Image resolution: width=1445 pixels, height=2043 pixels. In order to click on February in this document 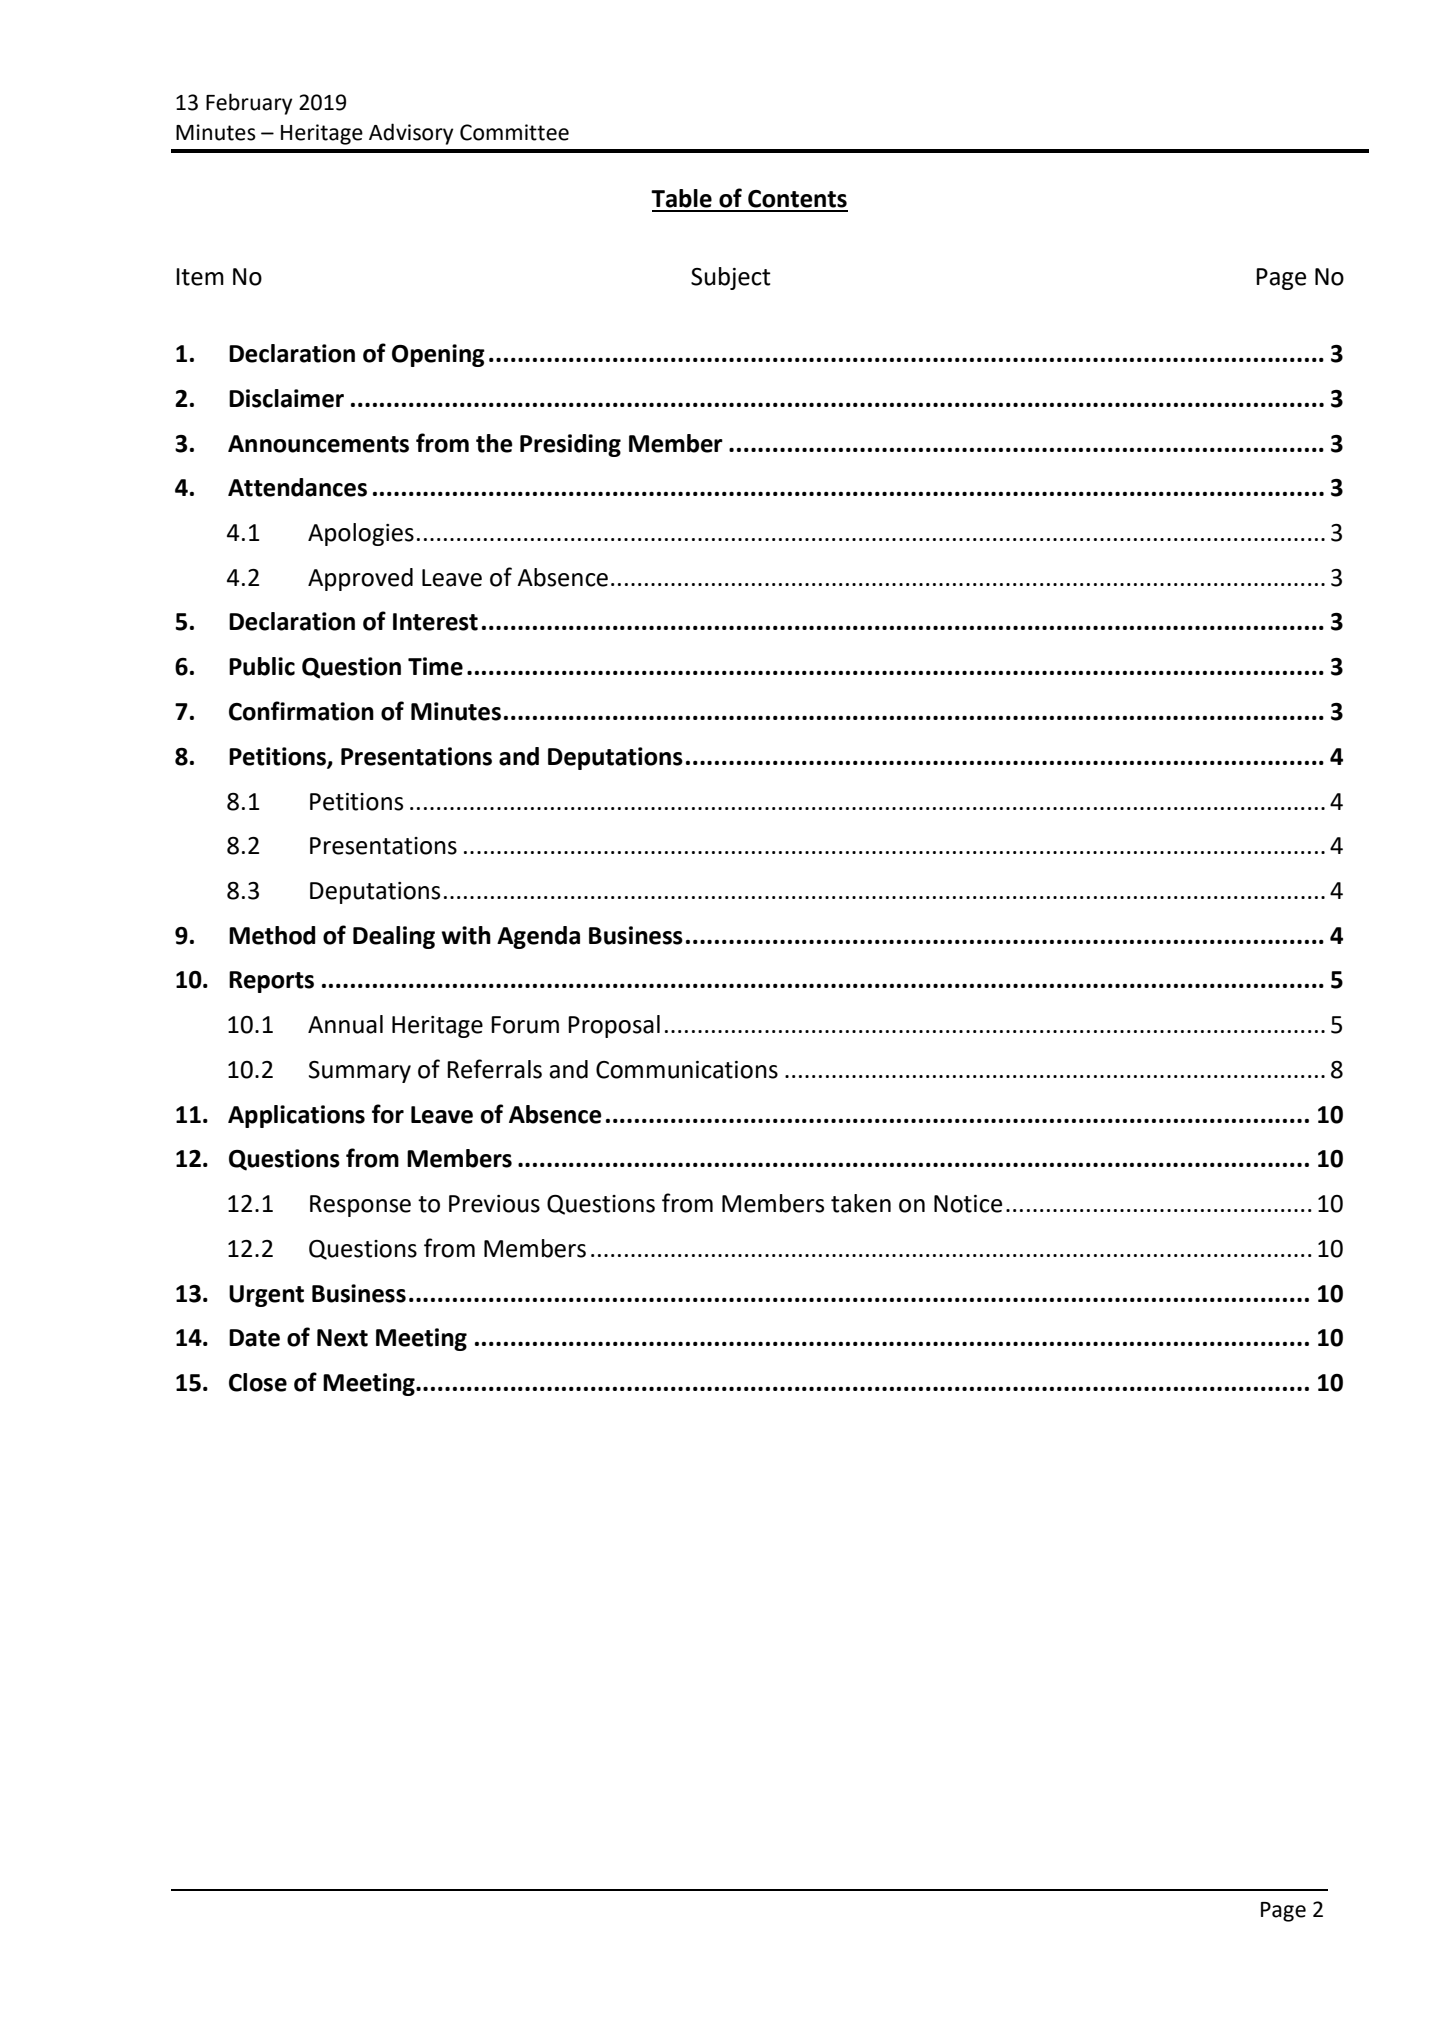, I will do `click(249, 104)`.
